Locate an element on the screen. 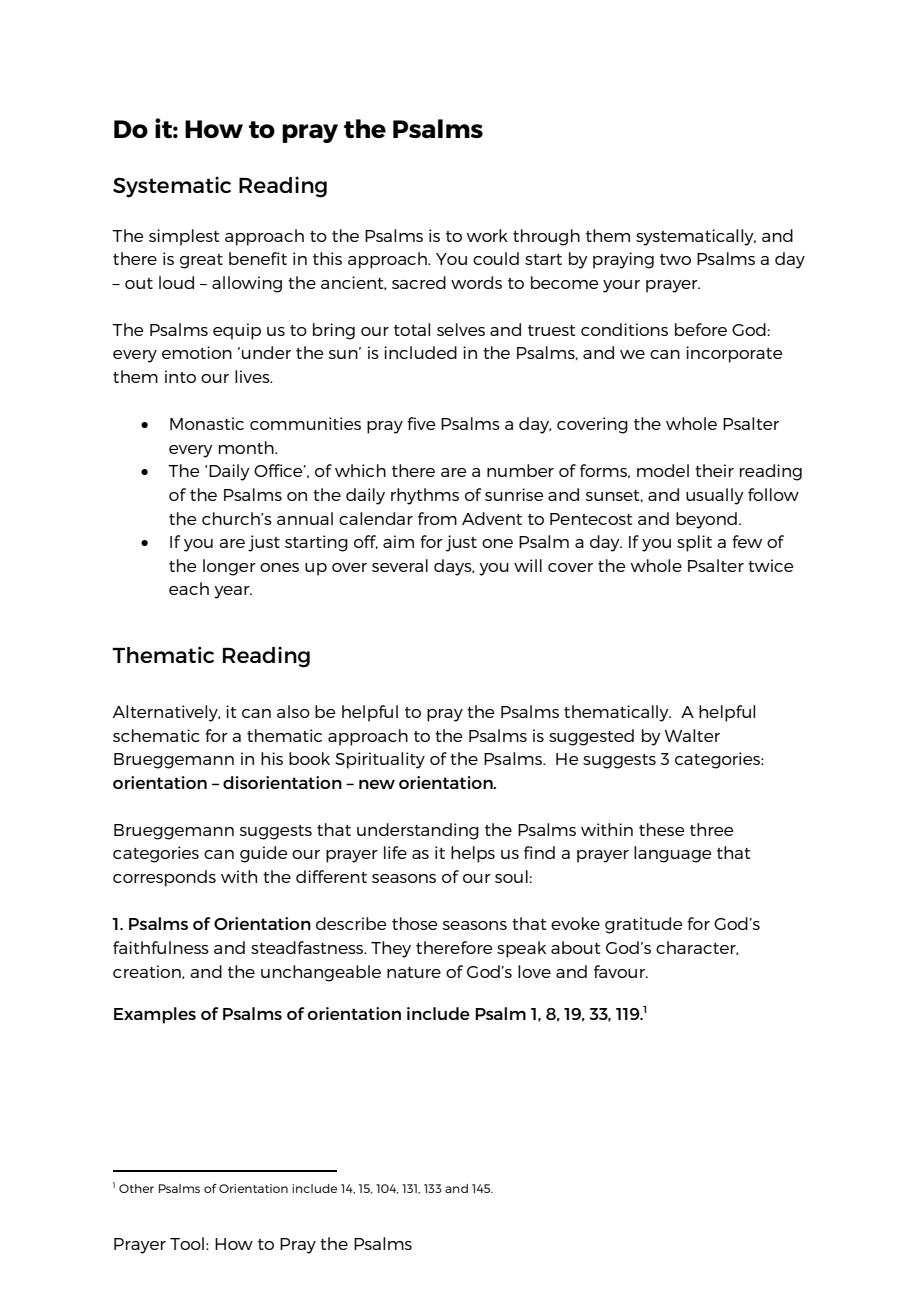 The width and height of the screenshot is (924, 1308). Tool is located at coordinates (187, 1243).
